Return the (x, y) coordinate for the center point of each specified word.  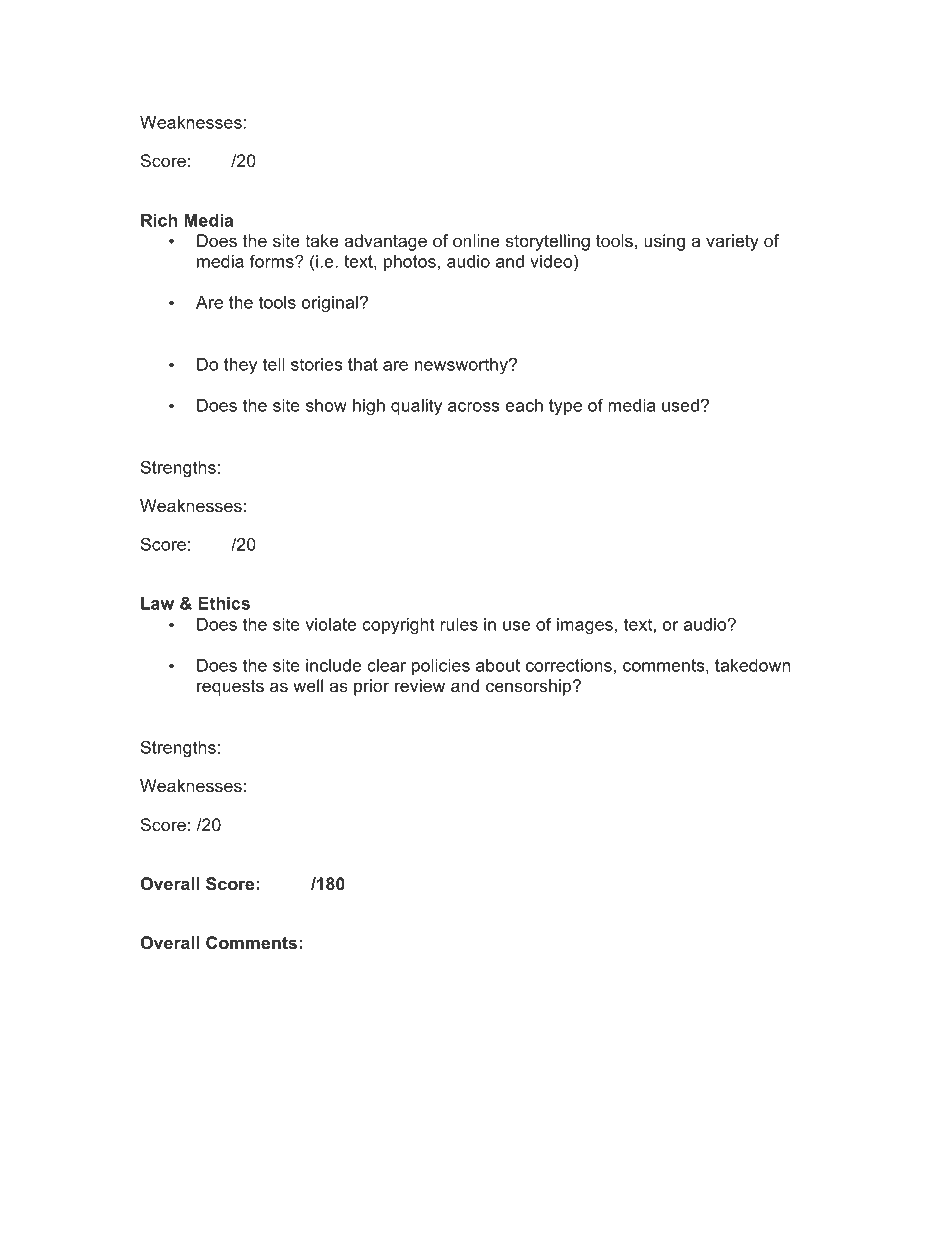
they (240, 366)
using (664, 242)
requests (230, 688)
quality (416, 407)
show (326, 405)
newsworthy (462, 366)
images (585, 626)
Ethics (224, 603)
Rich (159, 220)
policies (441, 667)
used (680, 405)
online (476, 240)
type (565, 407)
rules (459, 624)
